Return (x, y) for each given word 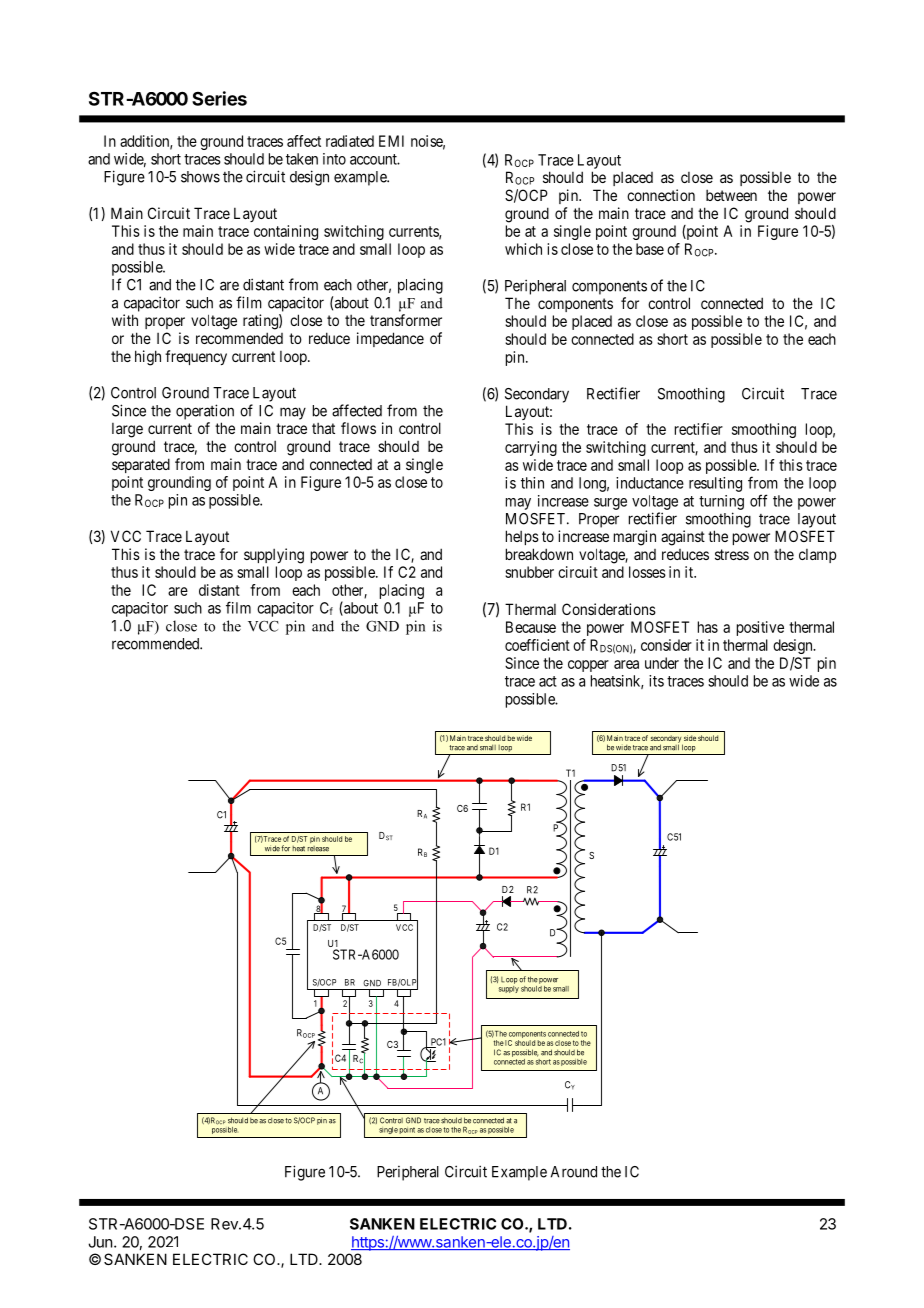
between (731, 195)
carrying (531, 448)
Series (219, 98)
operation (205, 412)
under (662, 663)
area (626, 664)
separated (141, 465)
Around (574, 1172)
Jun (100, 1242)
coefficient (537, 645)
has (708, 627)
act (548, 681)
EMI (391, 141)
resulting (715, 484)
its (656, 681)
